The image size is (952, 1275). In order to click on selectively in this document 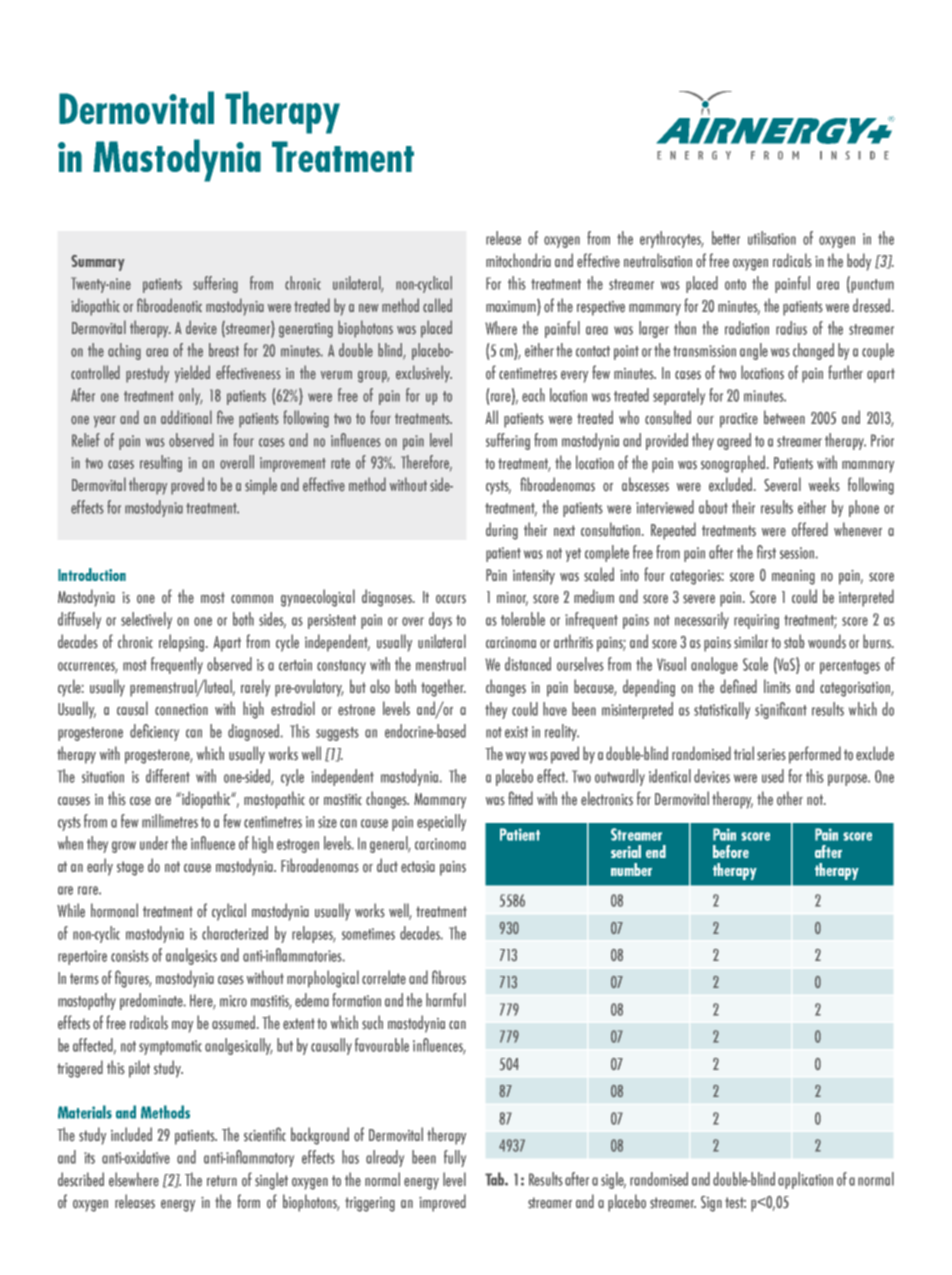, I will do `click(146, 620)`.
